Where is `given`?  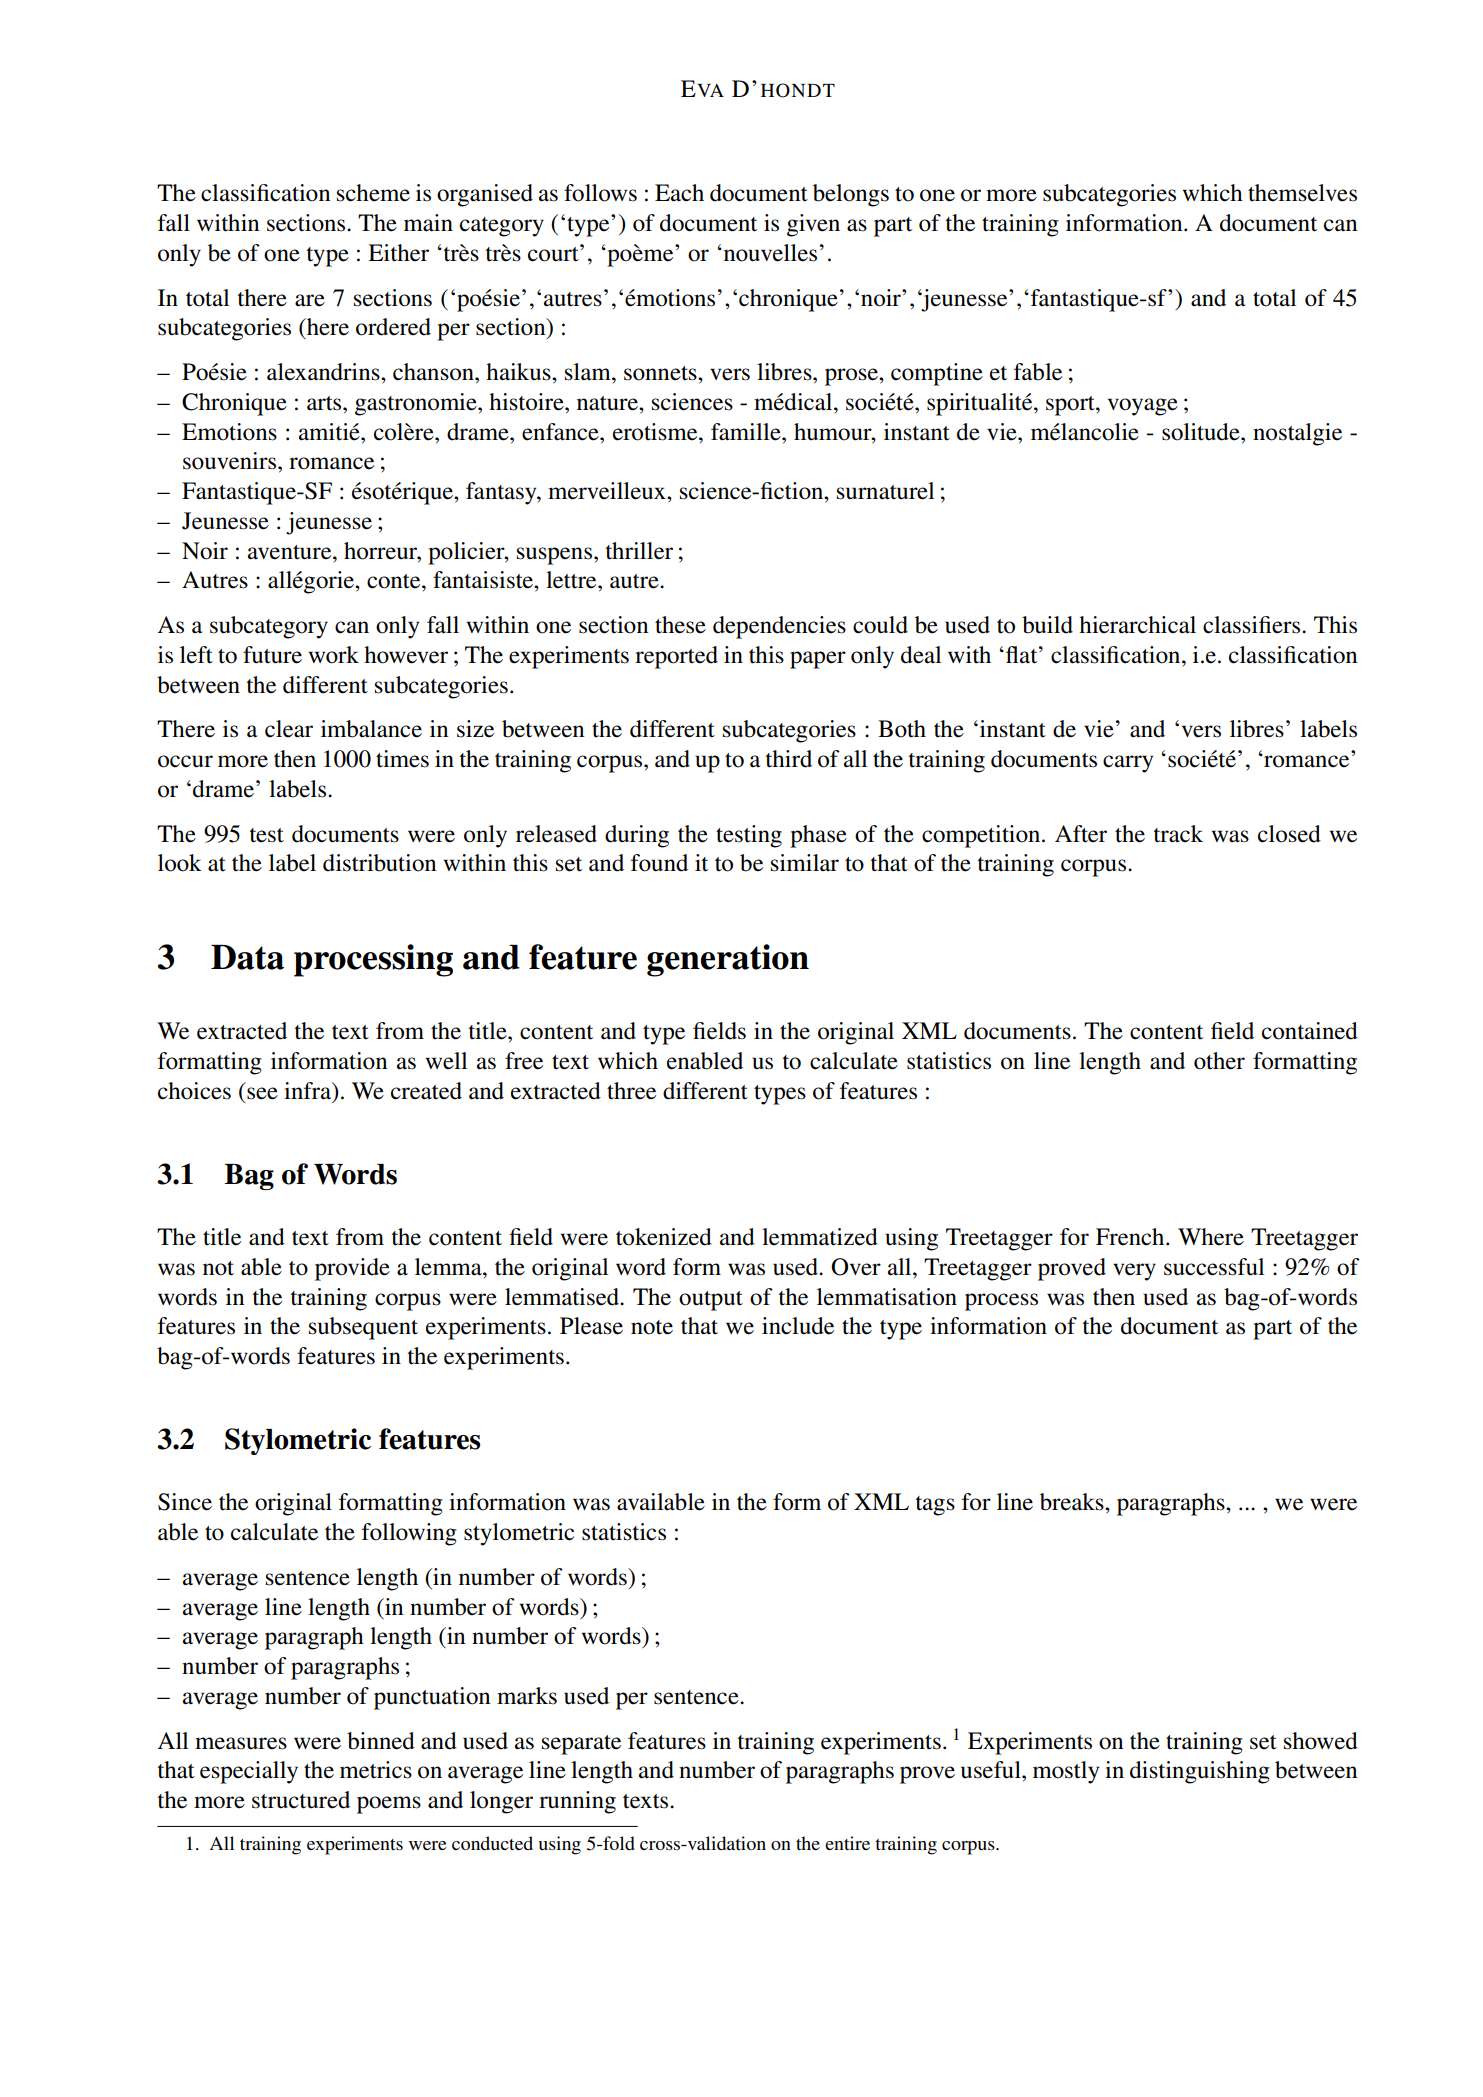 given is located at coordinates (813, 225).
